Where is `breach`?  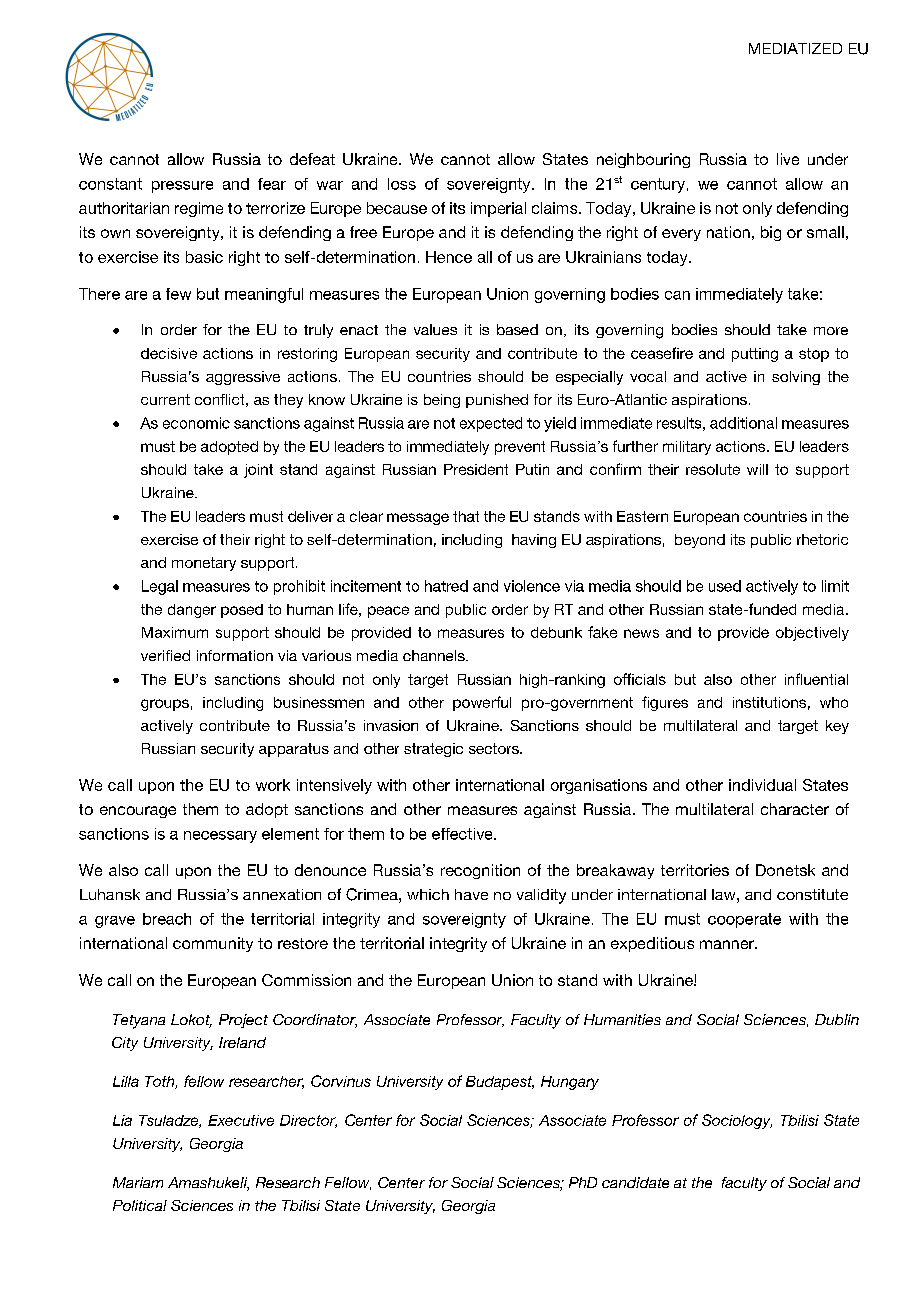 breach is located at coordinates (167, 919).
